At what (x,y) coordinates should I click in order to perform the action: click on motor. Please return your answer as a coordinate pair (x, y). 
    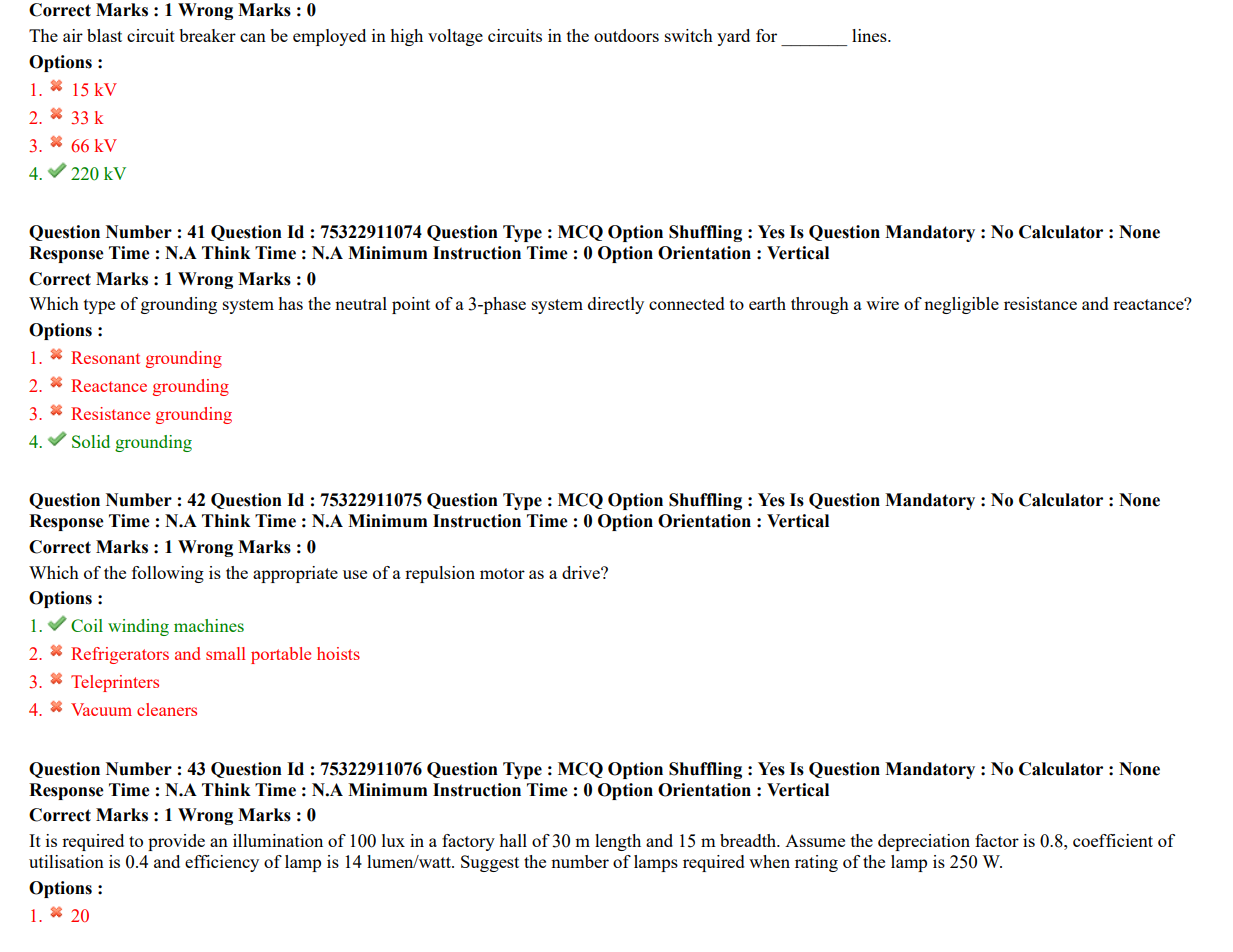
    Looking at the image, I should click on (502, 573).
